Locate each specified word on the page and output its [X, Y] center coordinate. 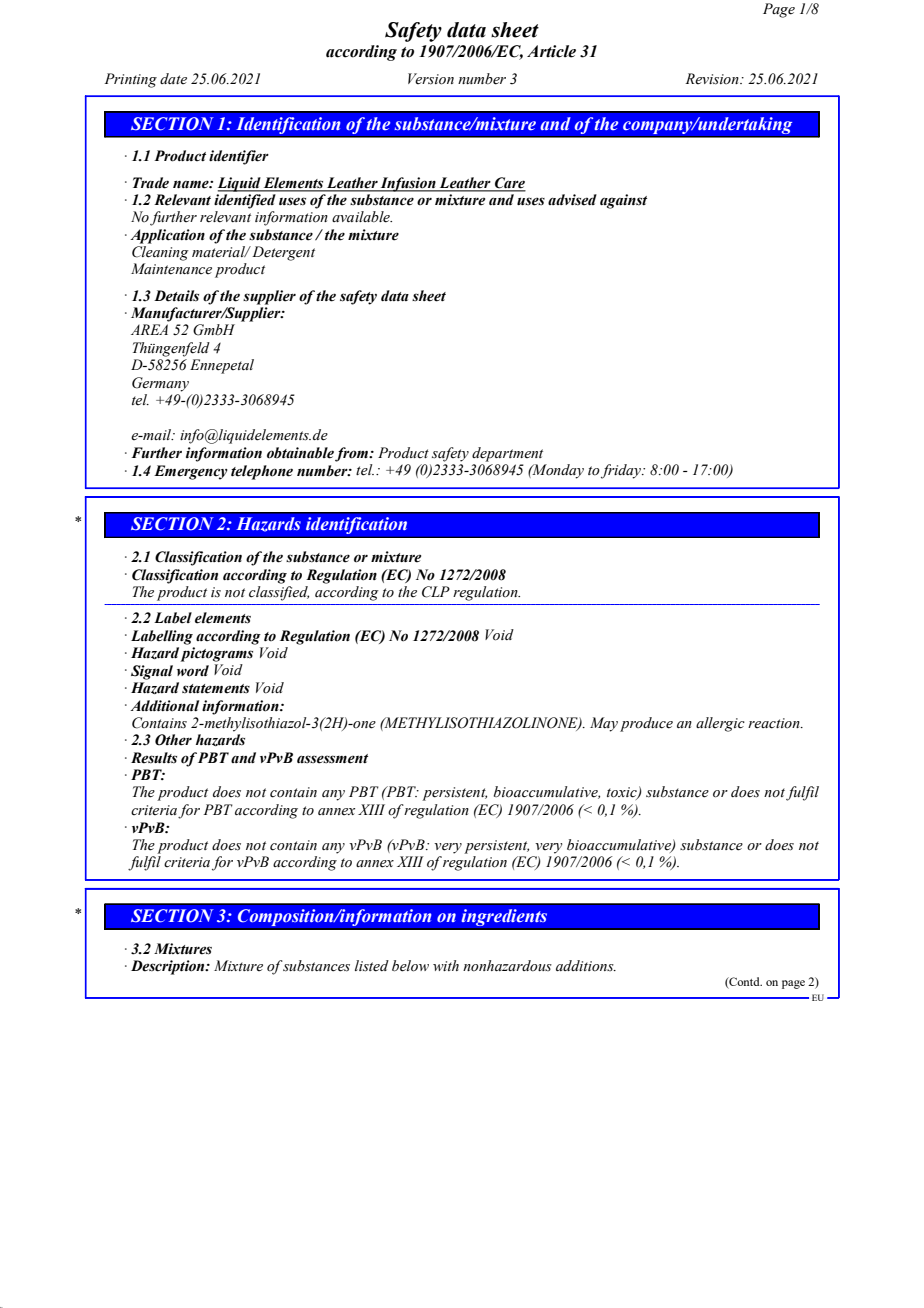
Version [431, 79]
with [446, 965]
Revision [713, 79]
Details [176, 296]
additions [586, 966]
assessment [332, 759]
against [623, 201]
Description [169, 967]
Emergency [191, 472]
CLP [436, 592]
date [173, 78]
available [362, 217]
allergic [720, 724]
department [507, 454]
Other [173, 740]
